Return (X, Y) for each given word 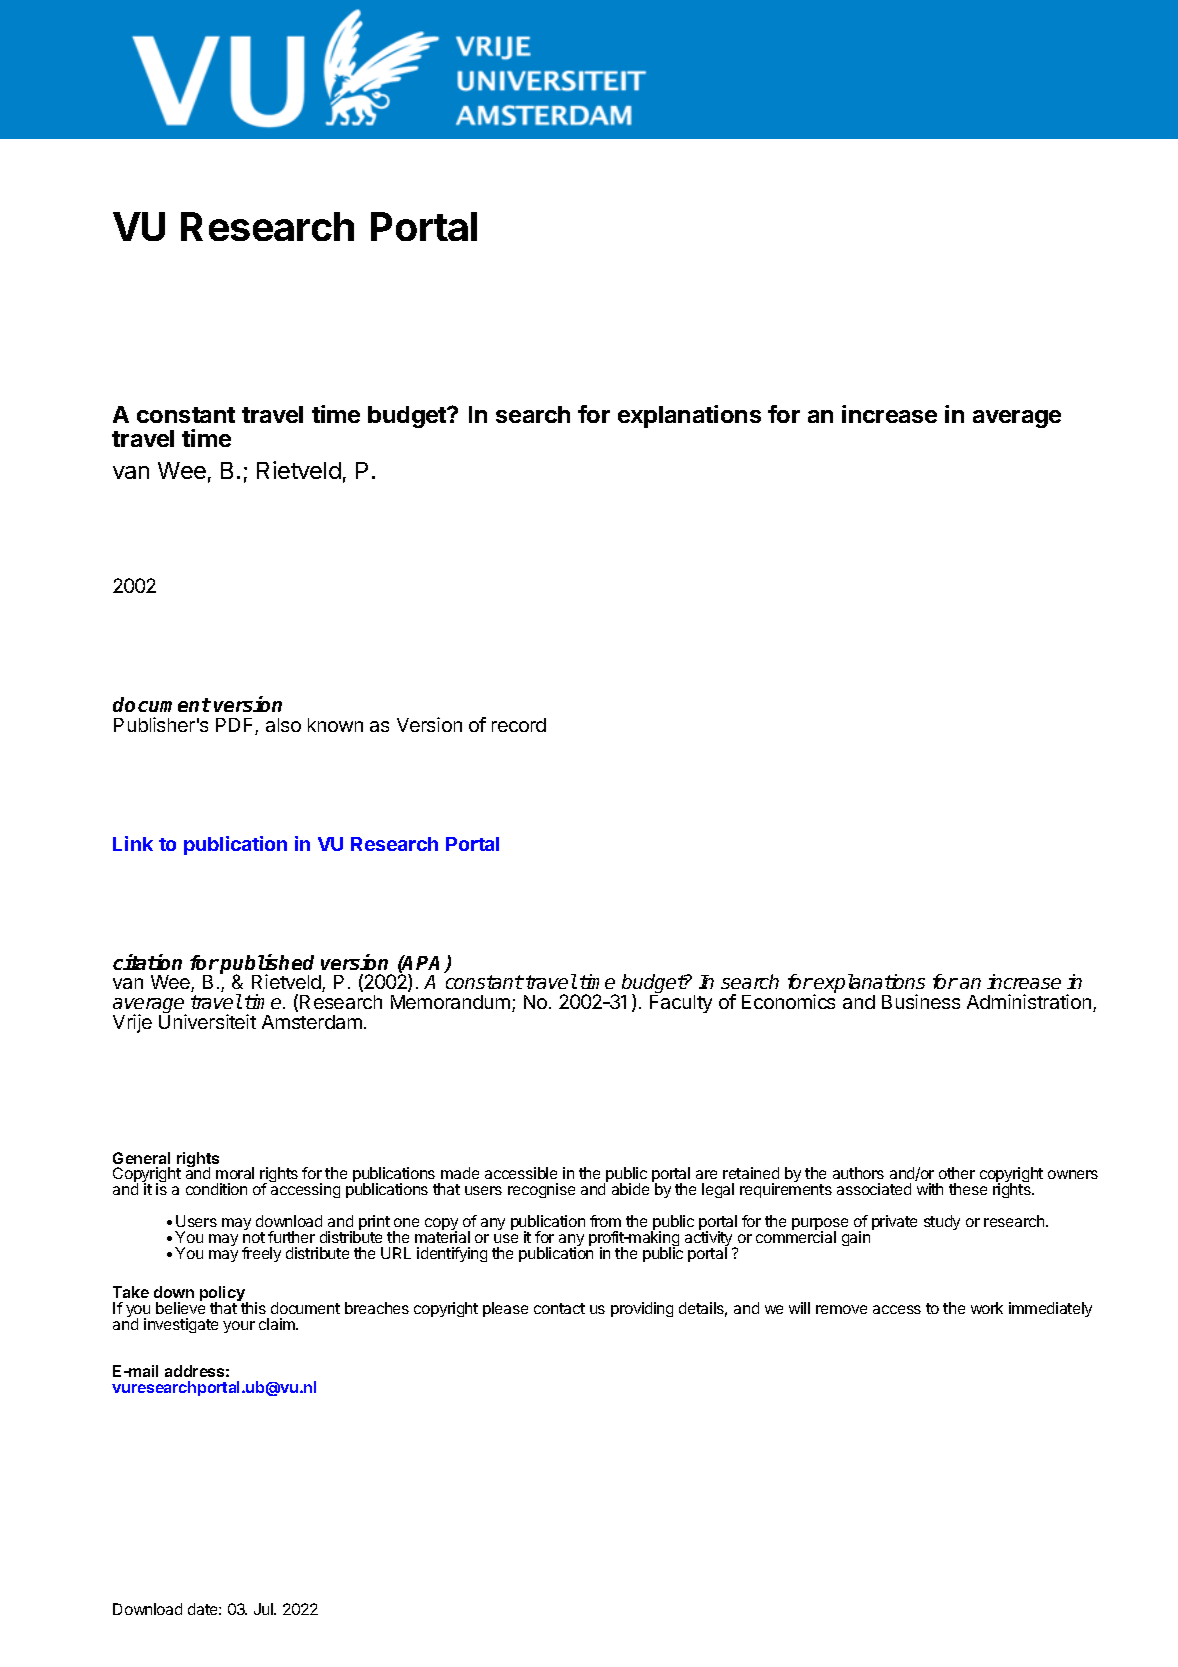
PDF (236, 726)
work (987, 1308)
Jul (264, 1609)
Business (921, 1001)
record (519, 725)
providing (642, 1309)
